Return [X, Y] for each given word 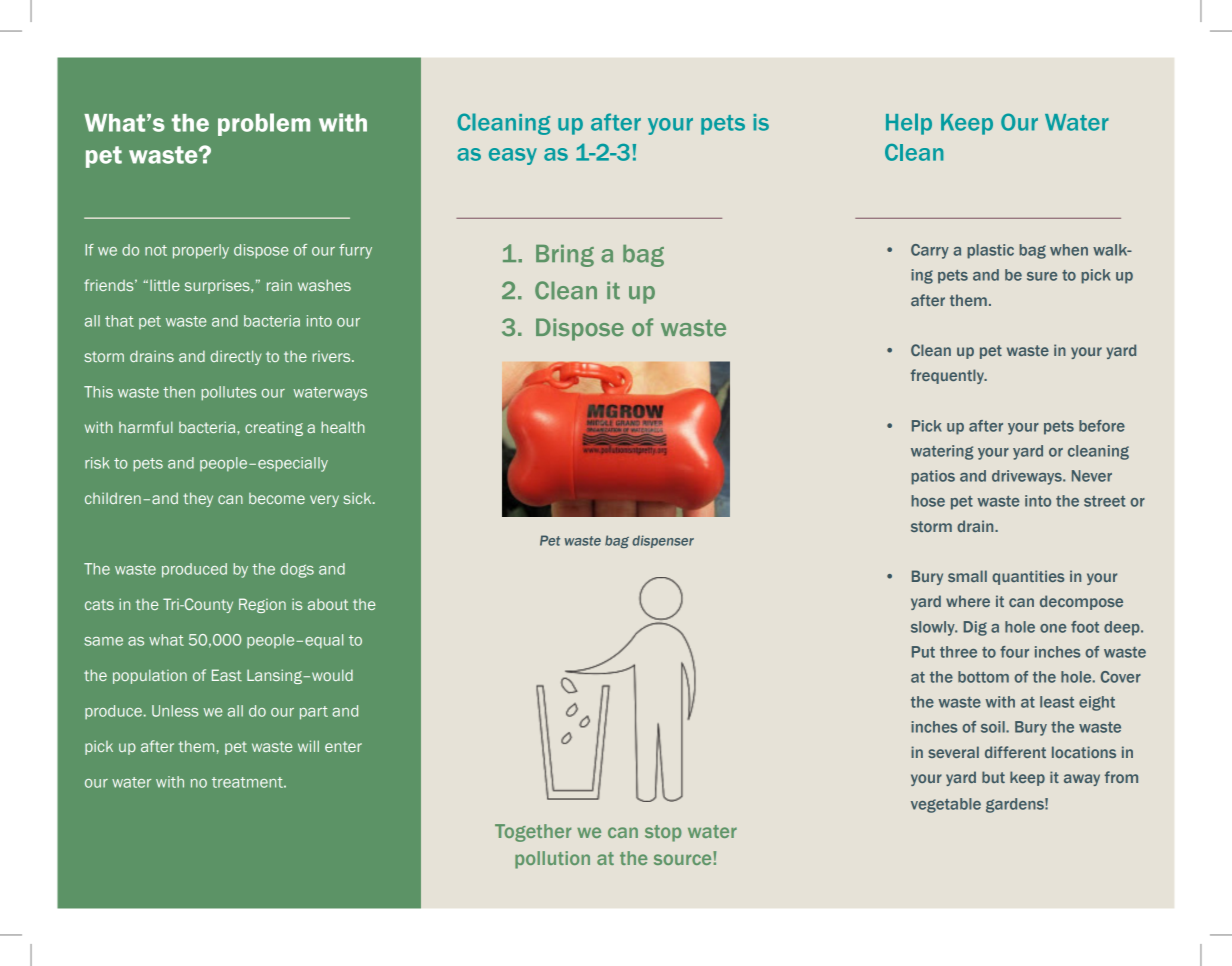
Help [909, 124]
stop [663, 833]
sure [1042, 276]
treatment [248, 782]
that [119, 321]
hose [928, 501]
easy [513, 156]
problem [264, 124]
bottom [983, 677]
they [198, 499]
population [150, 676]
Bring [565, 256]
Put [923, 652]
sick [358, 498]
